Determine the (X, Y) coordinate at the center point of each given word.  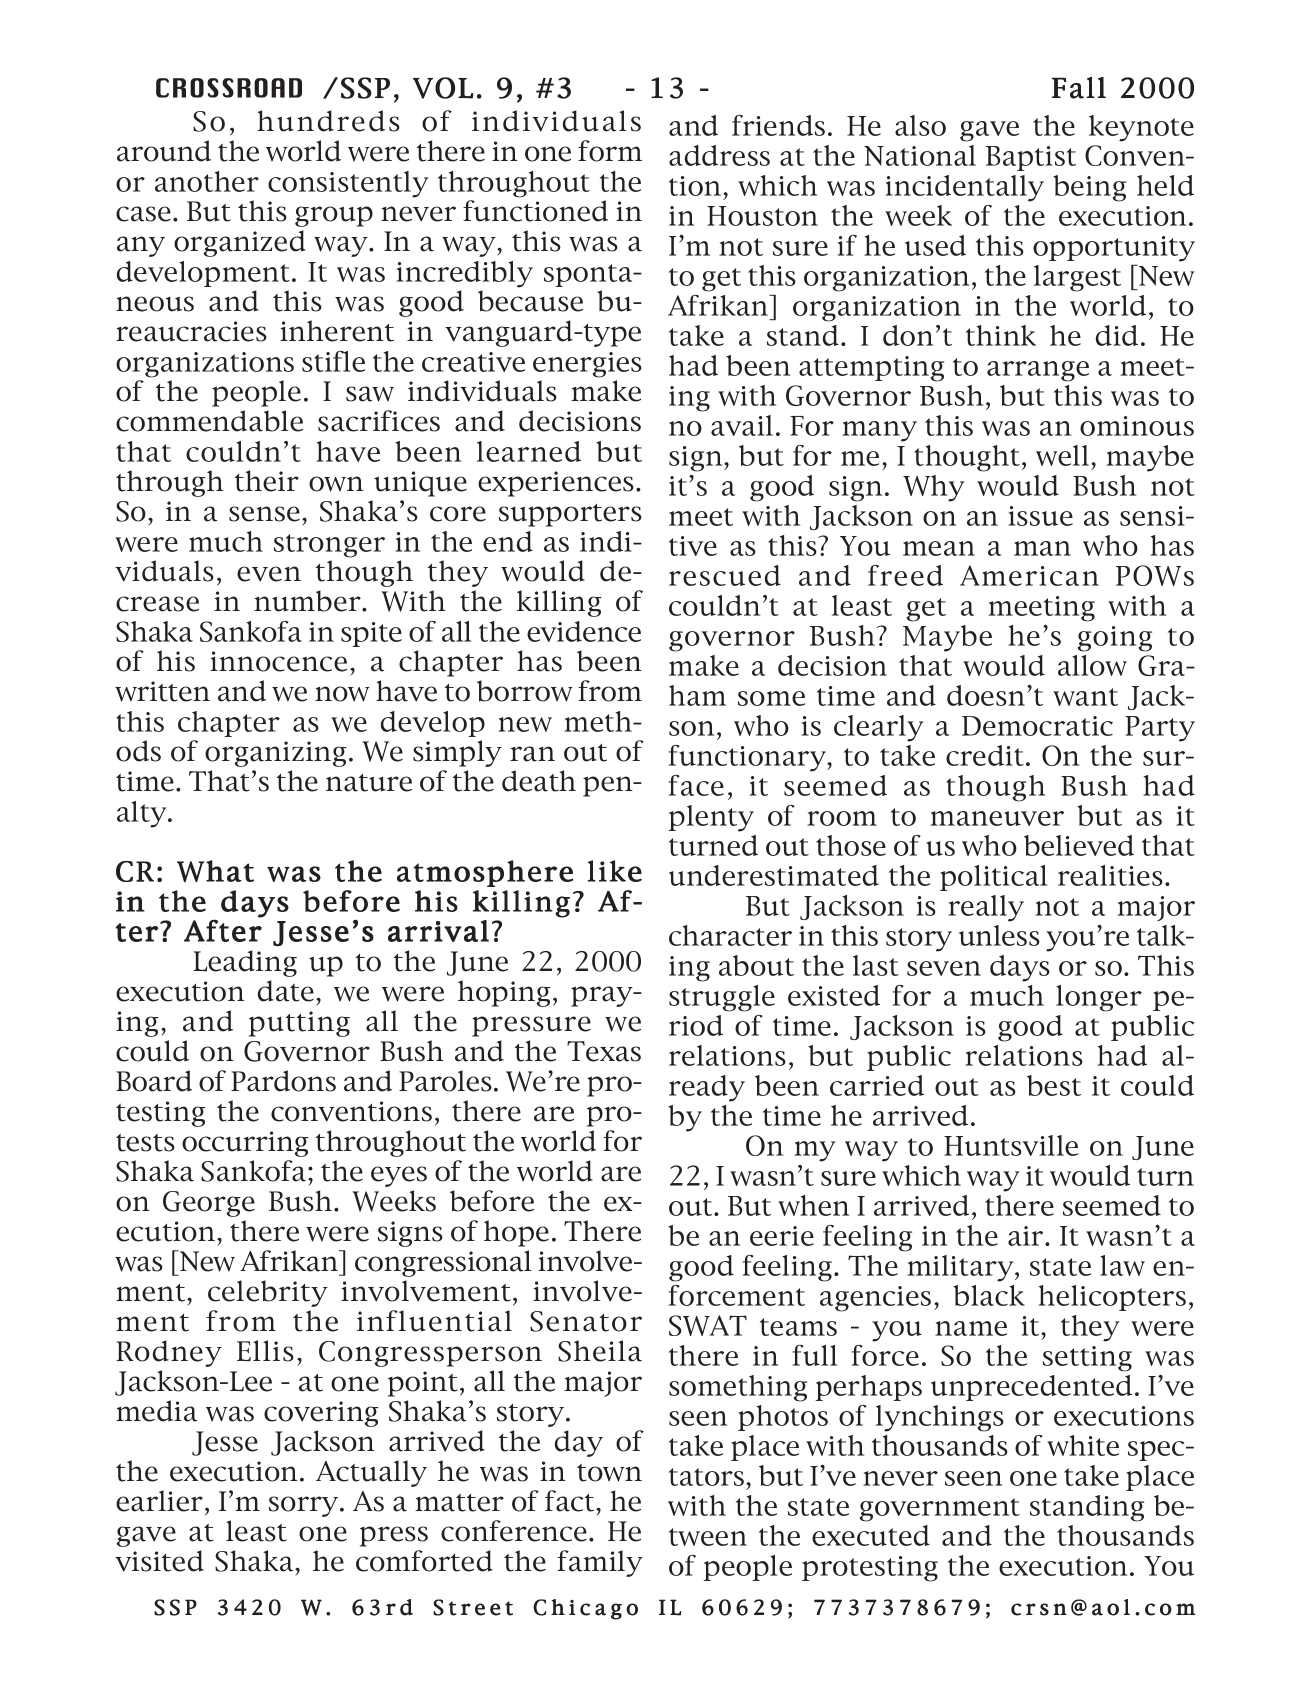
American (1029, 575)
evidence (584, 631)
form (610, 151)
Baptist (1031, 158)
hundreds (328, 121)
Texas (604, 1051)
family (600, 1563)
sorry (305, 1506)
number (308, 601)
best (1054, 1085)
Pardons (283, 1081)
